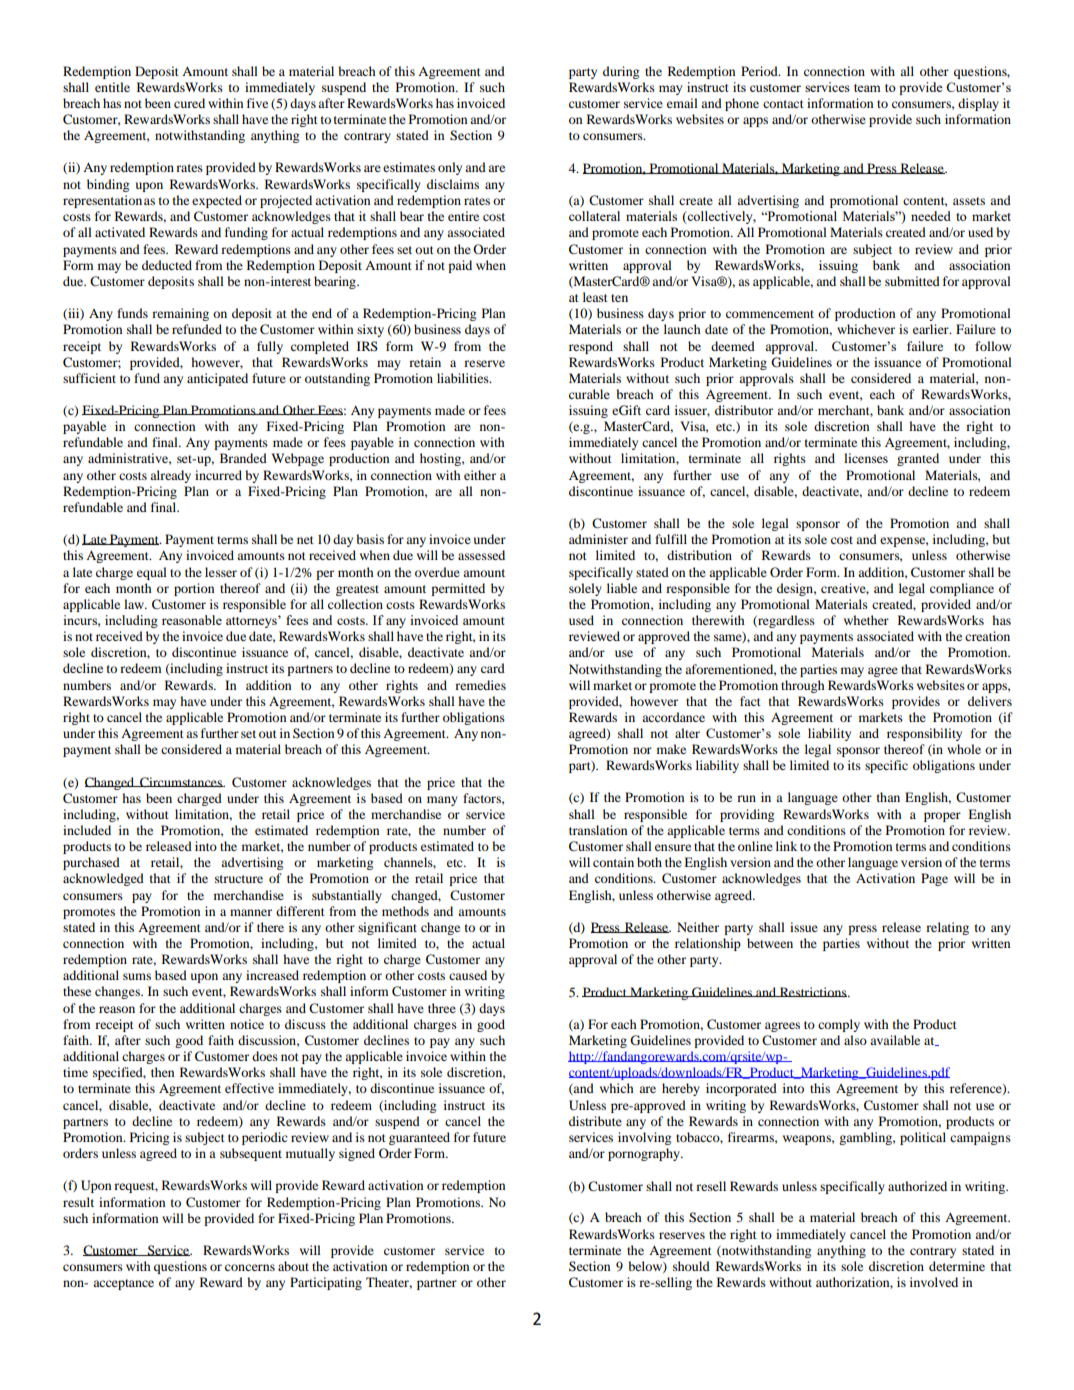 This screenshot has height=1390, width=1074. What do you see at coordinates (691, 1266) in the screenshot?
I see `should` at bounding box center [691, 1266].
